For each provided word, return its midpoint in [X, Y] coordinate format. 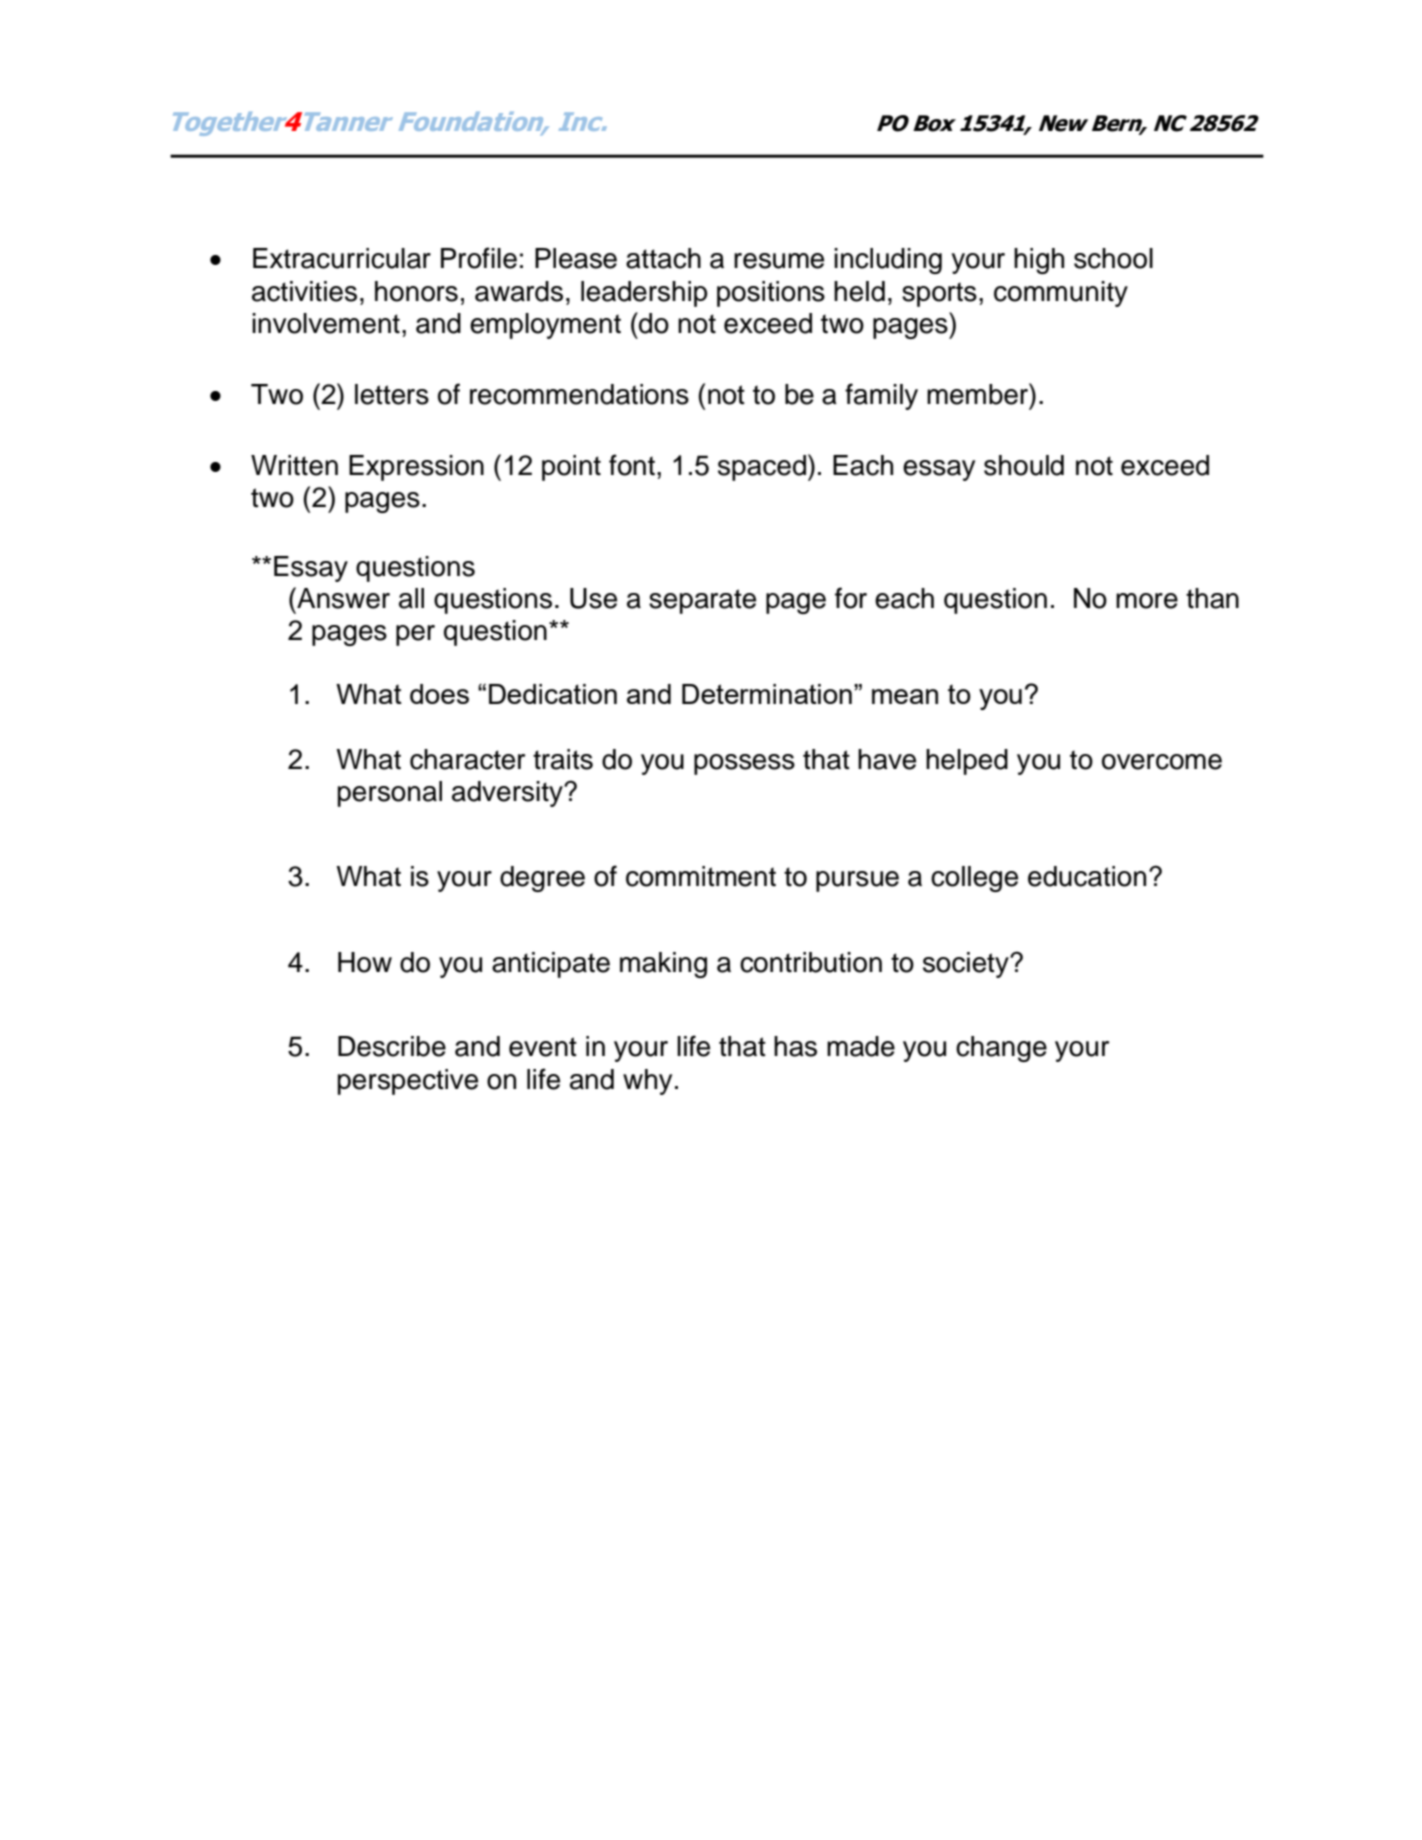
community [1061, 294]
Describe [392, 1046]
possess [744, 764]
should [1024, 465]
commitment [701, 876]
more [1147, 601]
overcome [1162, 762]
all [411, 598]
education [1087, 876]
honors [416, 291]
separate [702, 601]
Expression [416, 468]
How [365, 962]
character [467, 759]
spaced [762, 468]
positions [771, 294]
